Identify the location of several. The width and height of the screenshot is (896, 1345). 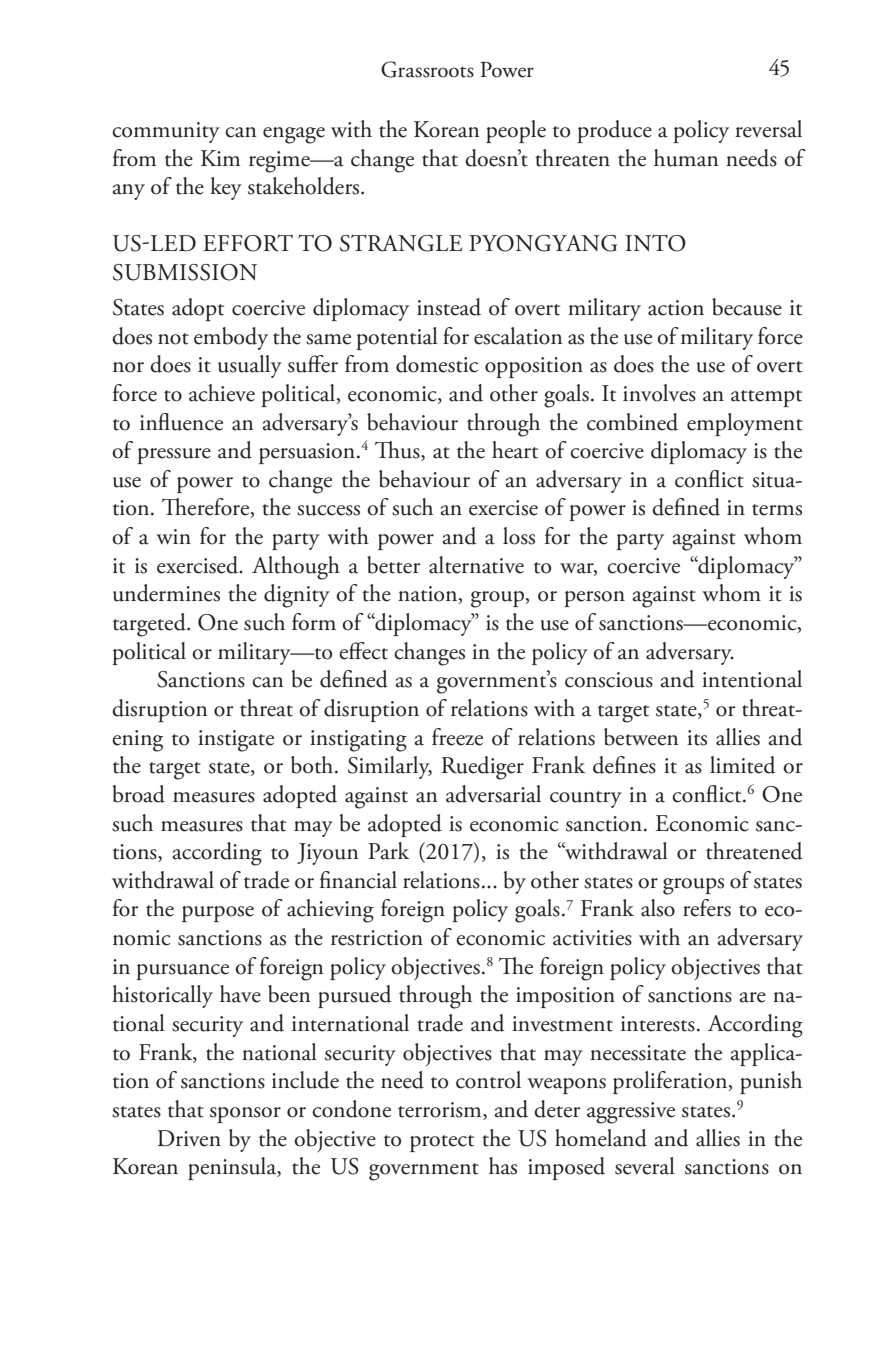
(645, 1166).
